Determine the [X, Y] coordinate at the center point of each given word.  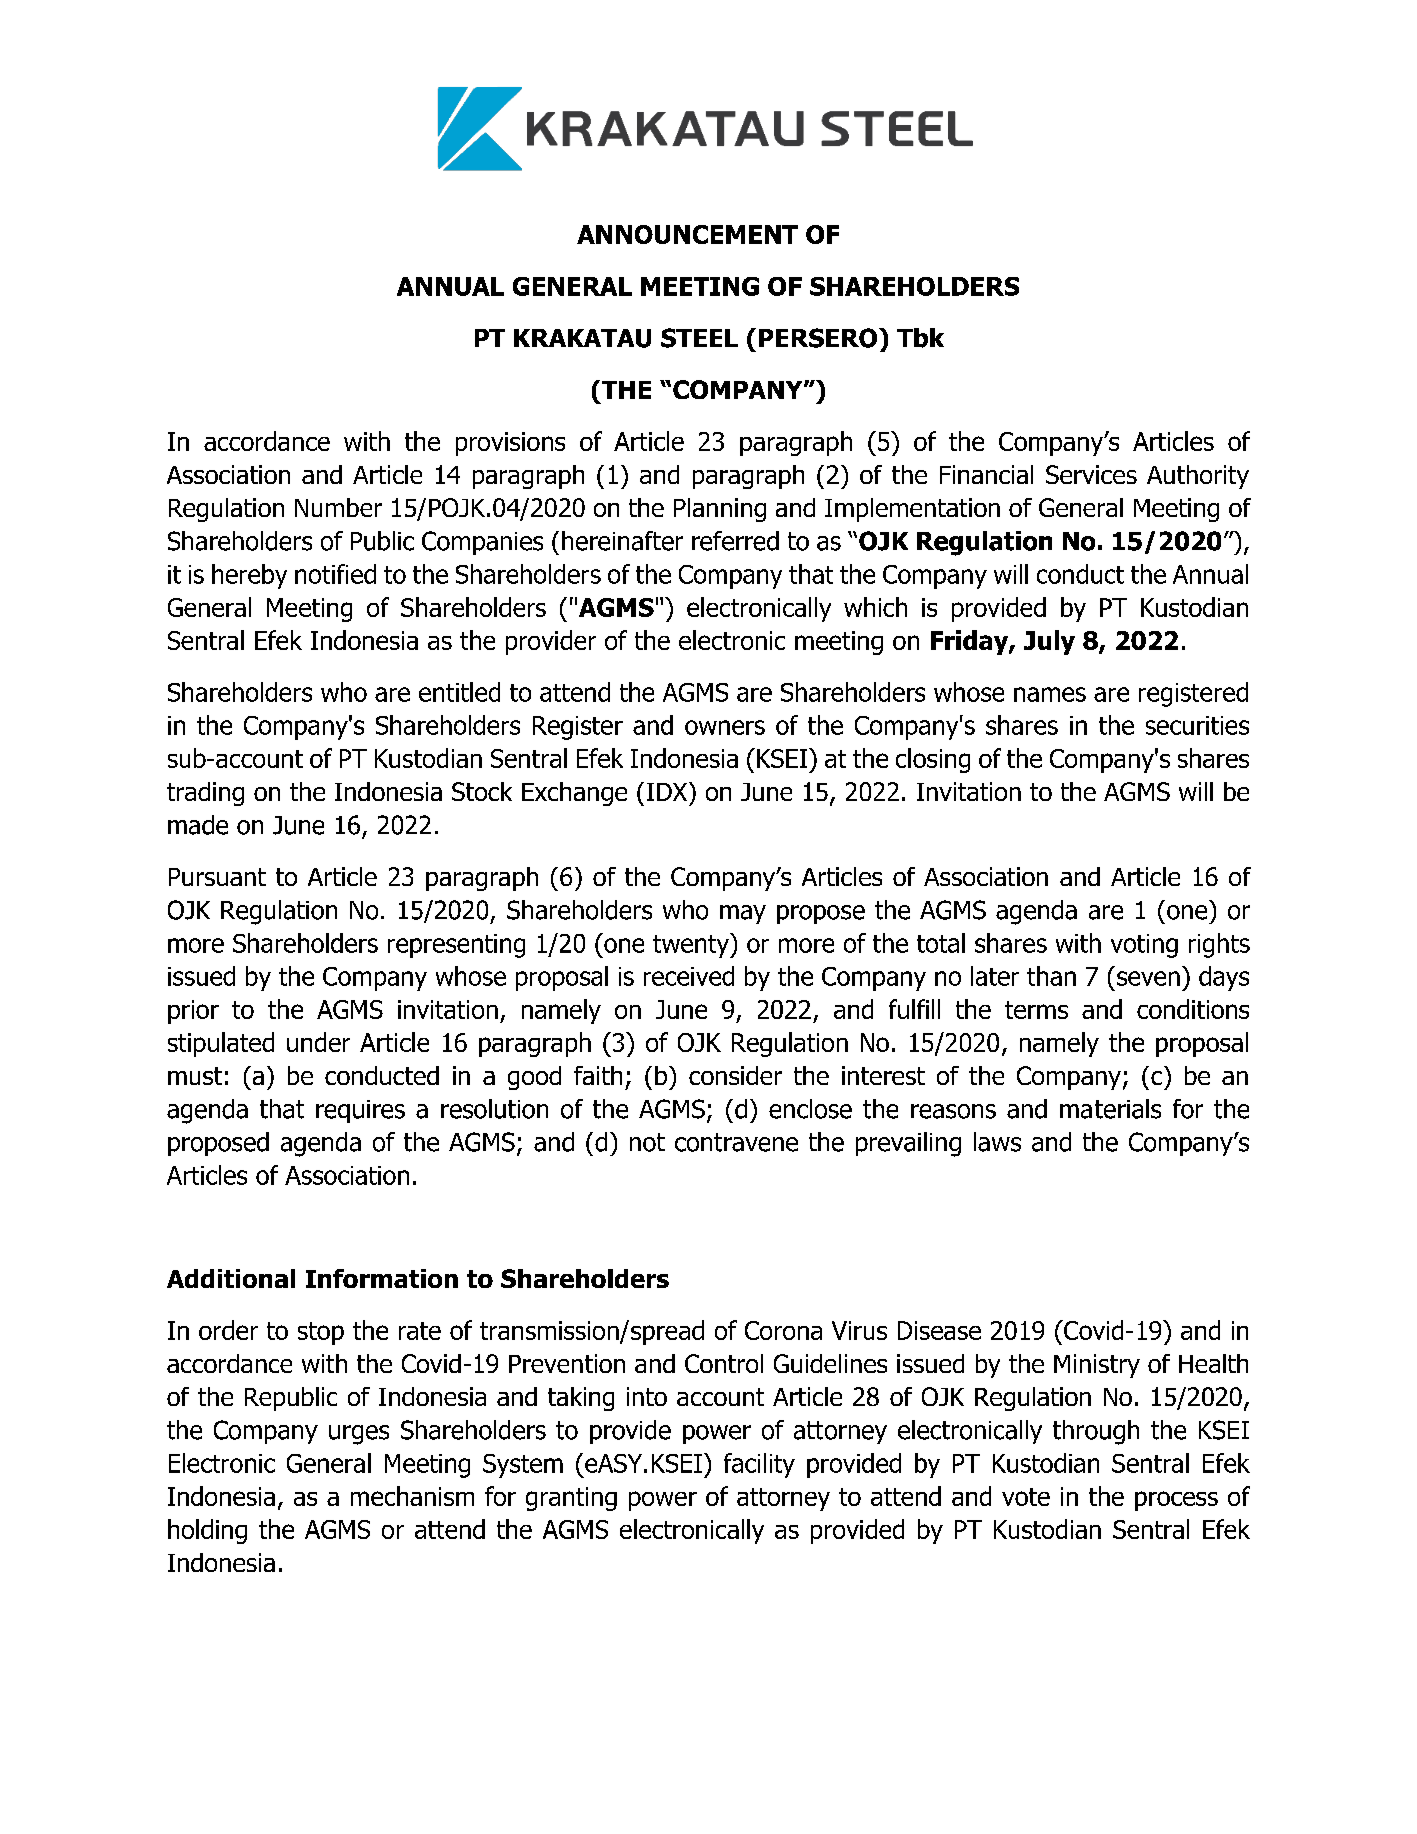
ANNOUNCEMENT [687, 234]
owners [725, 727]
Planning [720, 510]
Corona [783, 1330]
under [318, 1042]
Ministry [1097, 1366]
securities [1197, 725]
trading [205, 794]
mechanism [412, 1496]
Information [382, 1278]
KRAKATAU [582, 338]
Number [338, 507]
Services [1091, 474]
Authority [1198, 477]
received [689, 976]
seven [1148, 978]
